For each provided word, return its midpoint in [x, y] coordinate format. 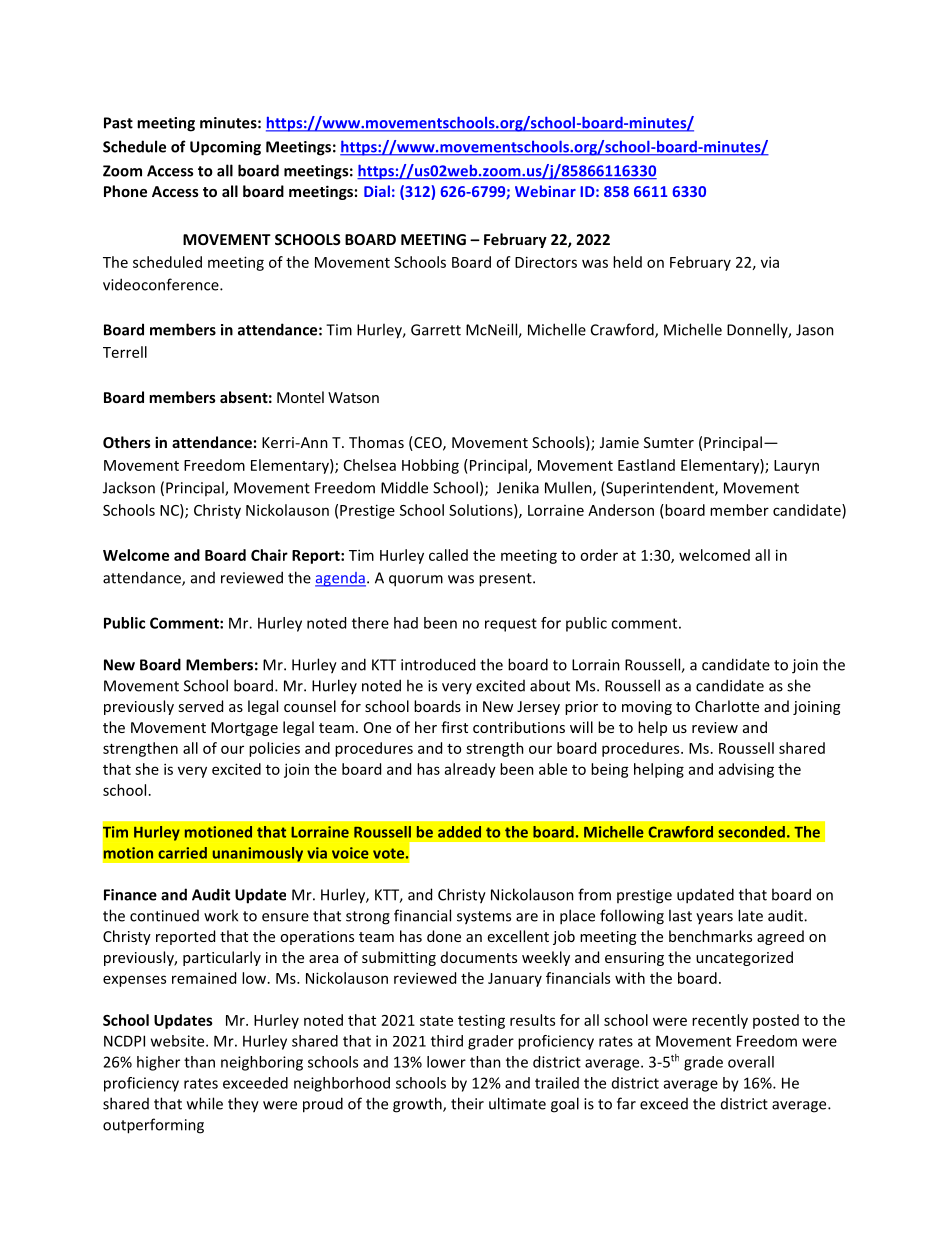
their [467, 1103]
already [470, 770]
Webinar [545, 191]
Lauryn [796, 467]
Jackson [129, 487]
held [627, 262]
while [205, 1103]
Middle [404, 487]
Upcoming [225, 148]
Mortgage [244, 729]
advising [746, 770]
